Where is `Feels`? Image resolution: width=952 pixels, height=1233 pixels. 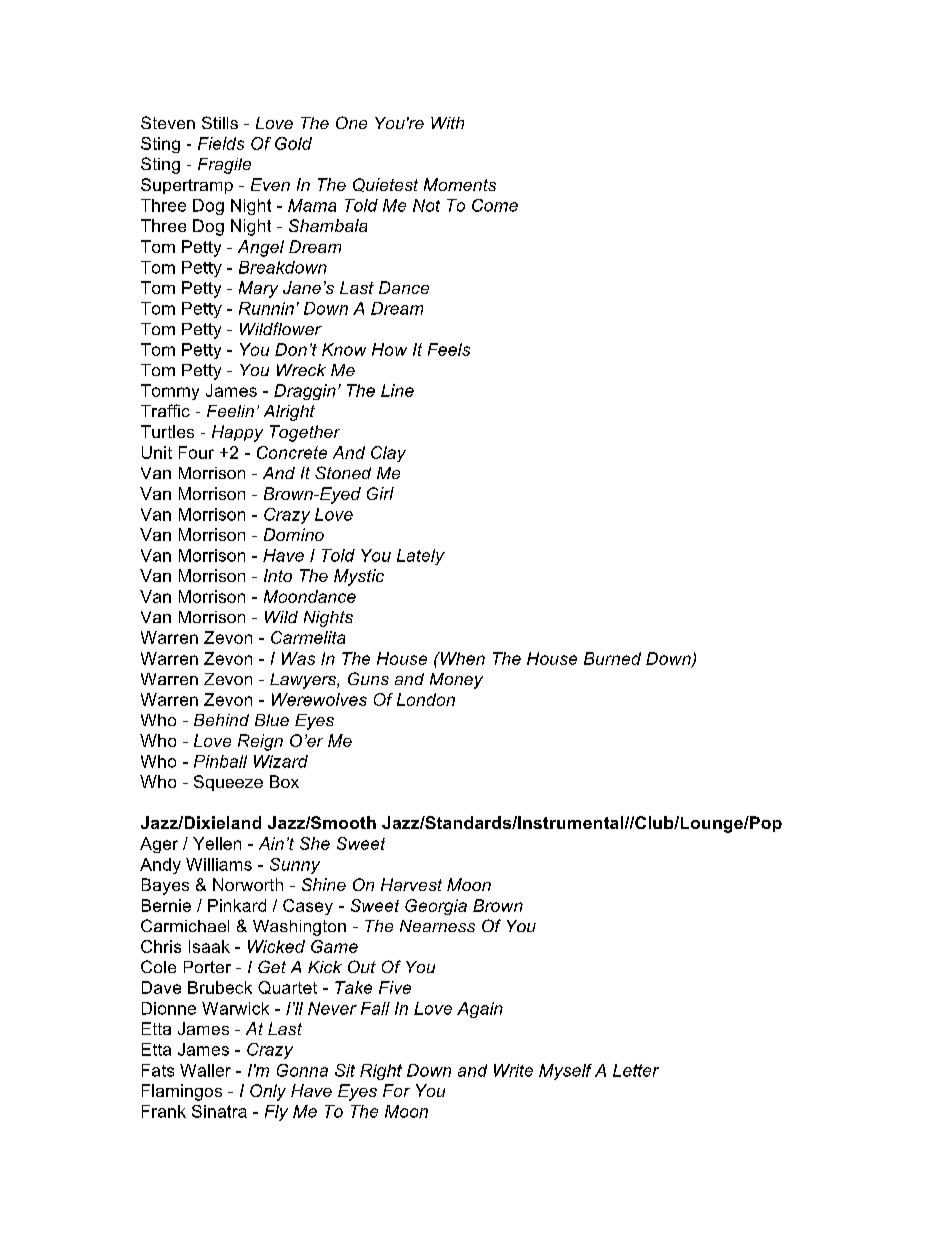 Feels is located at coordinates (449, 349).
